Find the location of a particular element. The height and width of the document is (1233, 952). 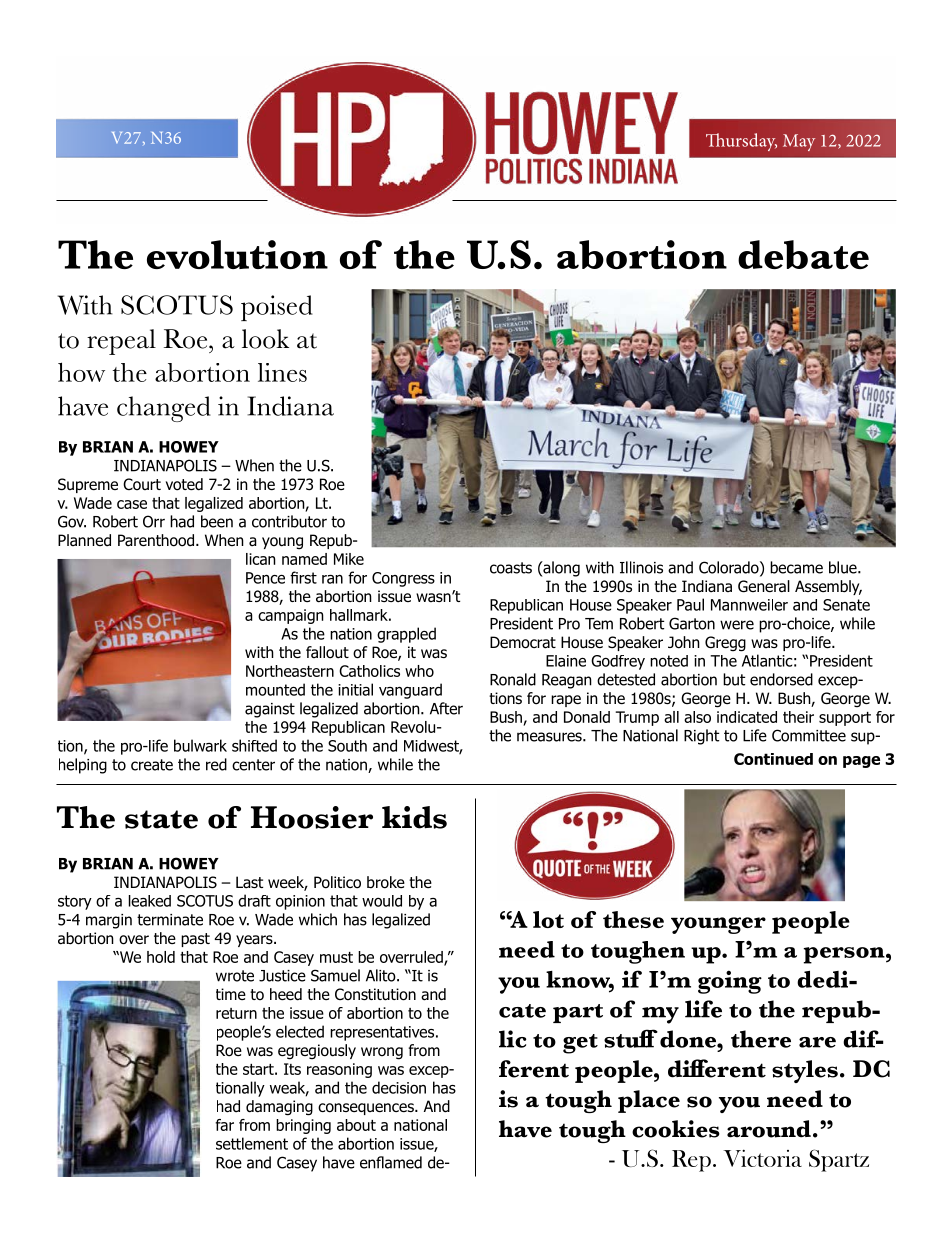

became is located at coordinates (796, 567).
